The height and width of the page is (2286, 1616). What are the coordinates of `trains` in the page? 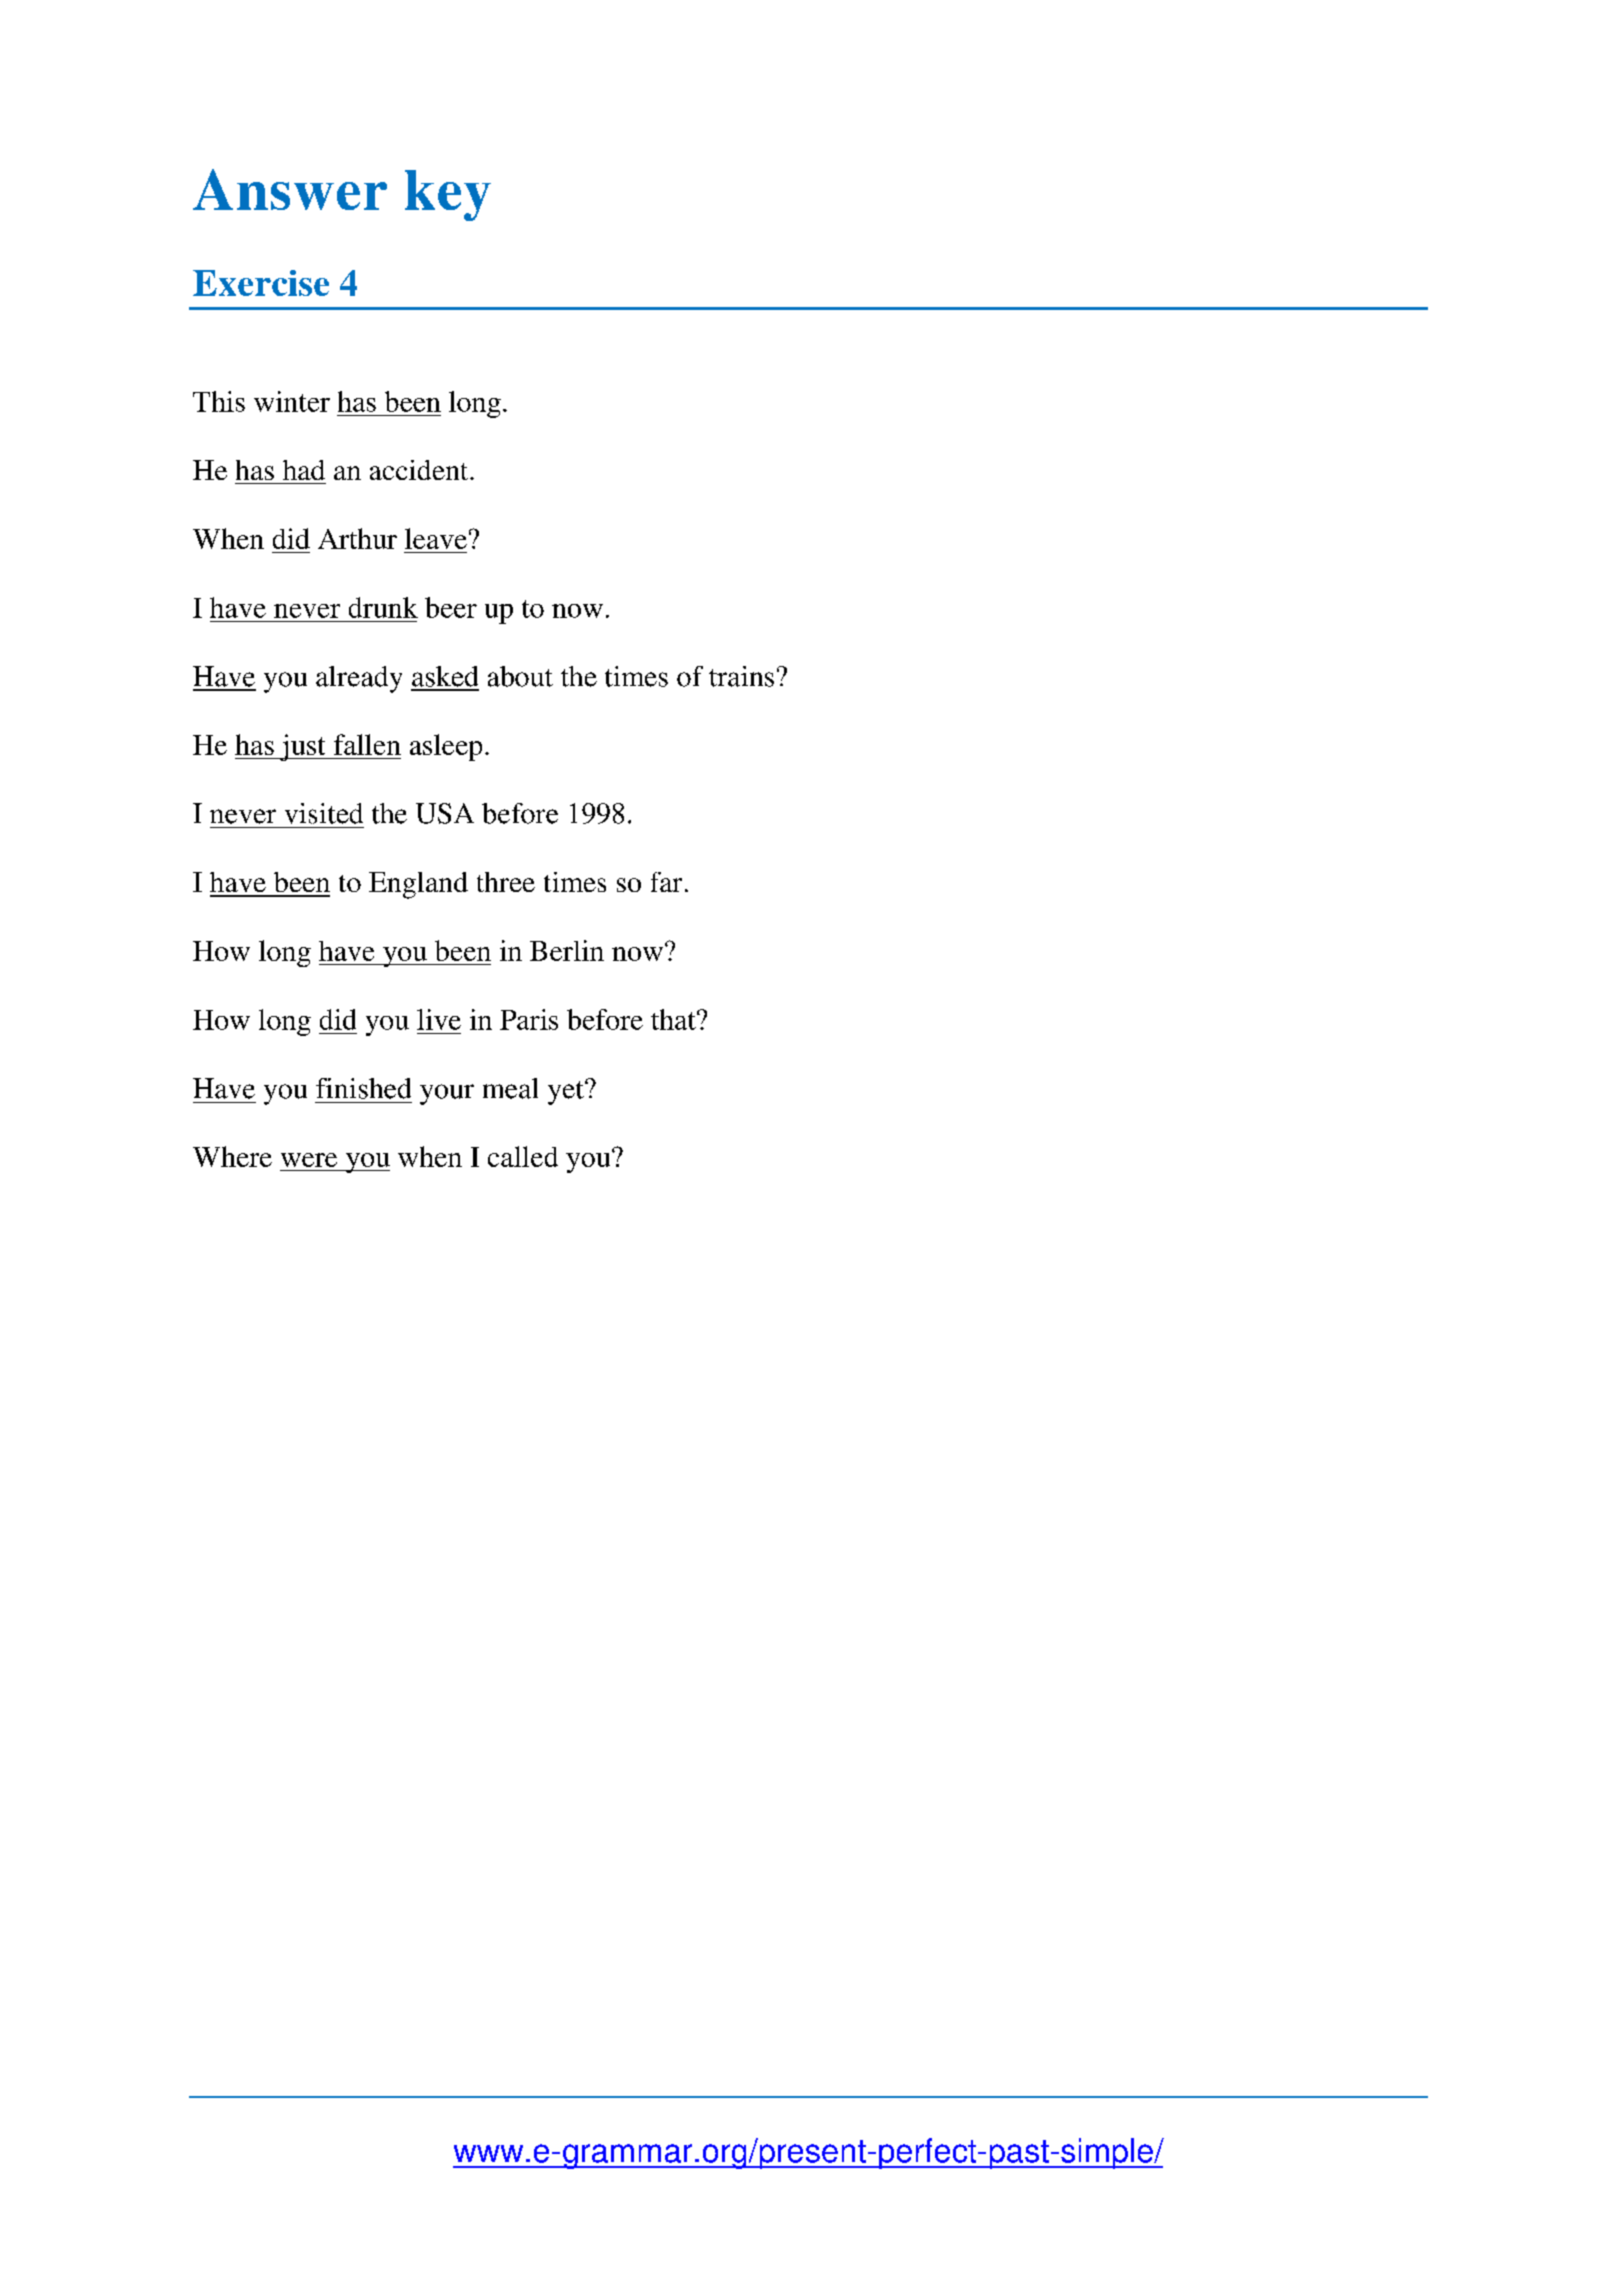 It's located at (741, 676).
